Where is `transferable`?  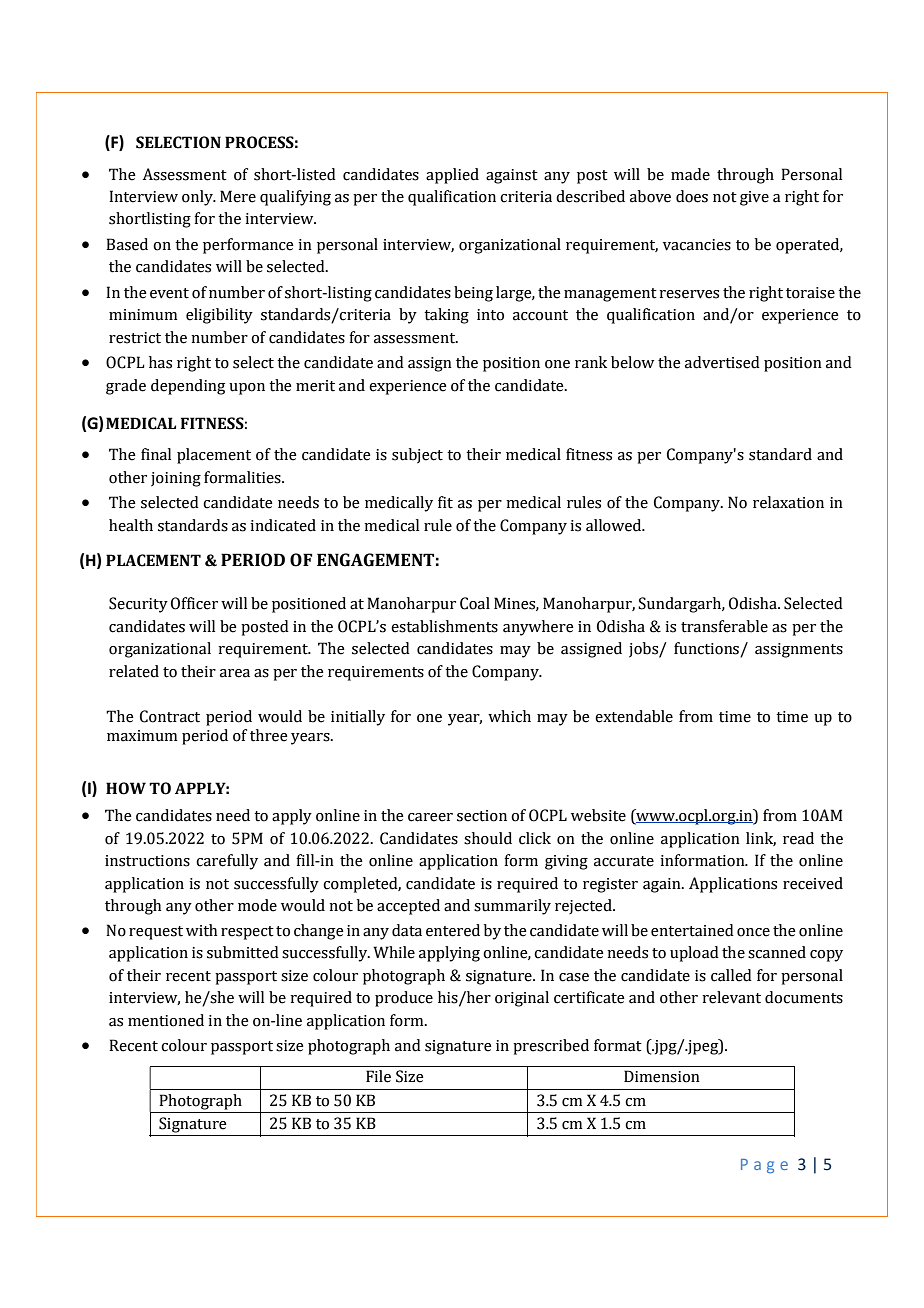
transferable is located at coordinates (724, 626).
